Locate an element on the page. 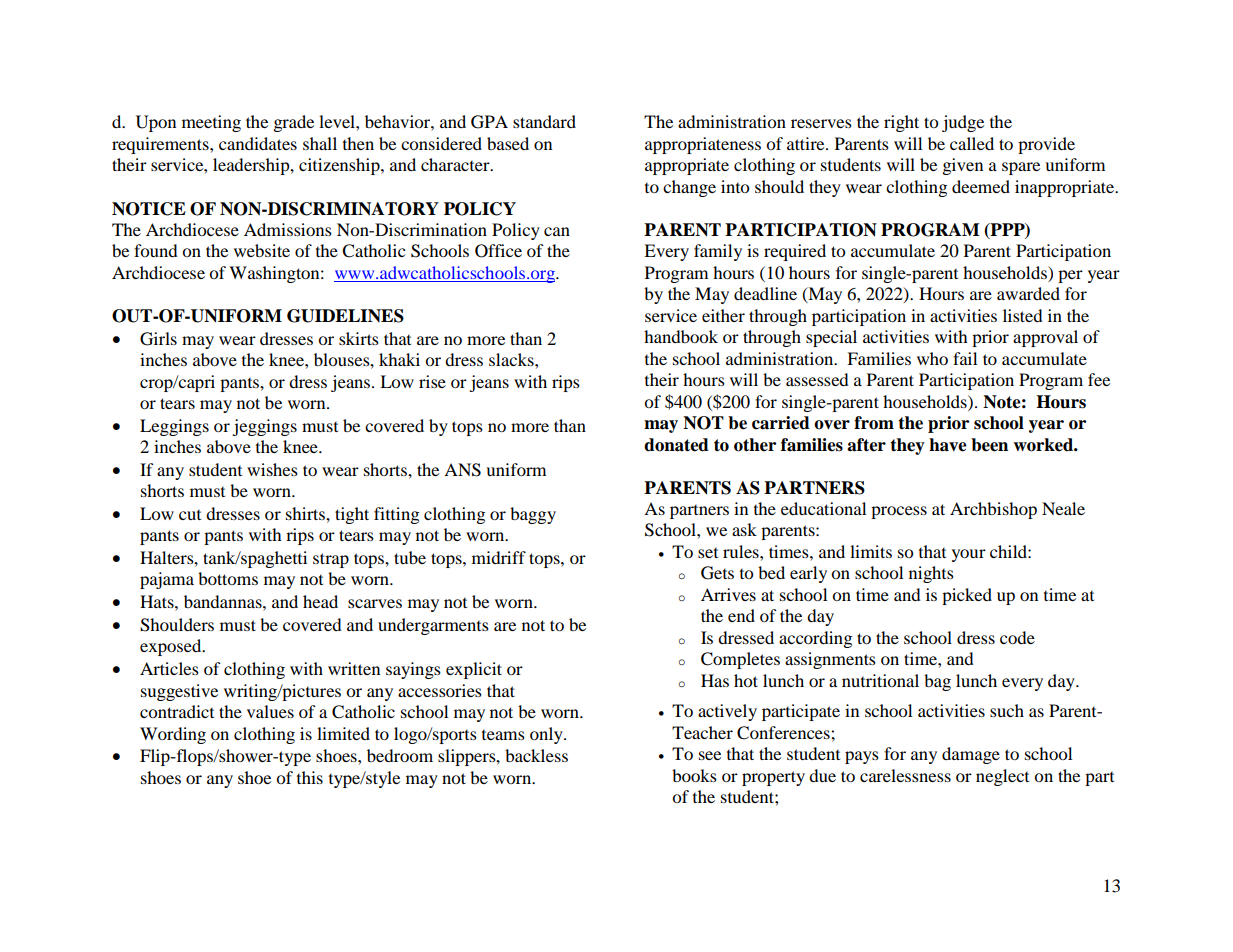 The height and width of the page is (952, 1233). this is located at coordinates (310, 777).
